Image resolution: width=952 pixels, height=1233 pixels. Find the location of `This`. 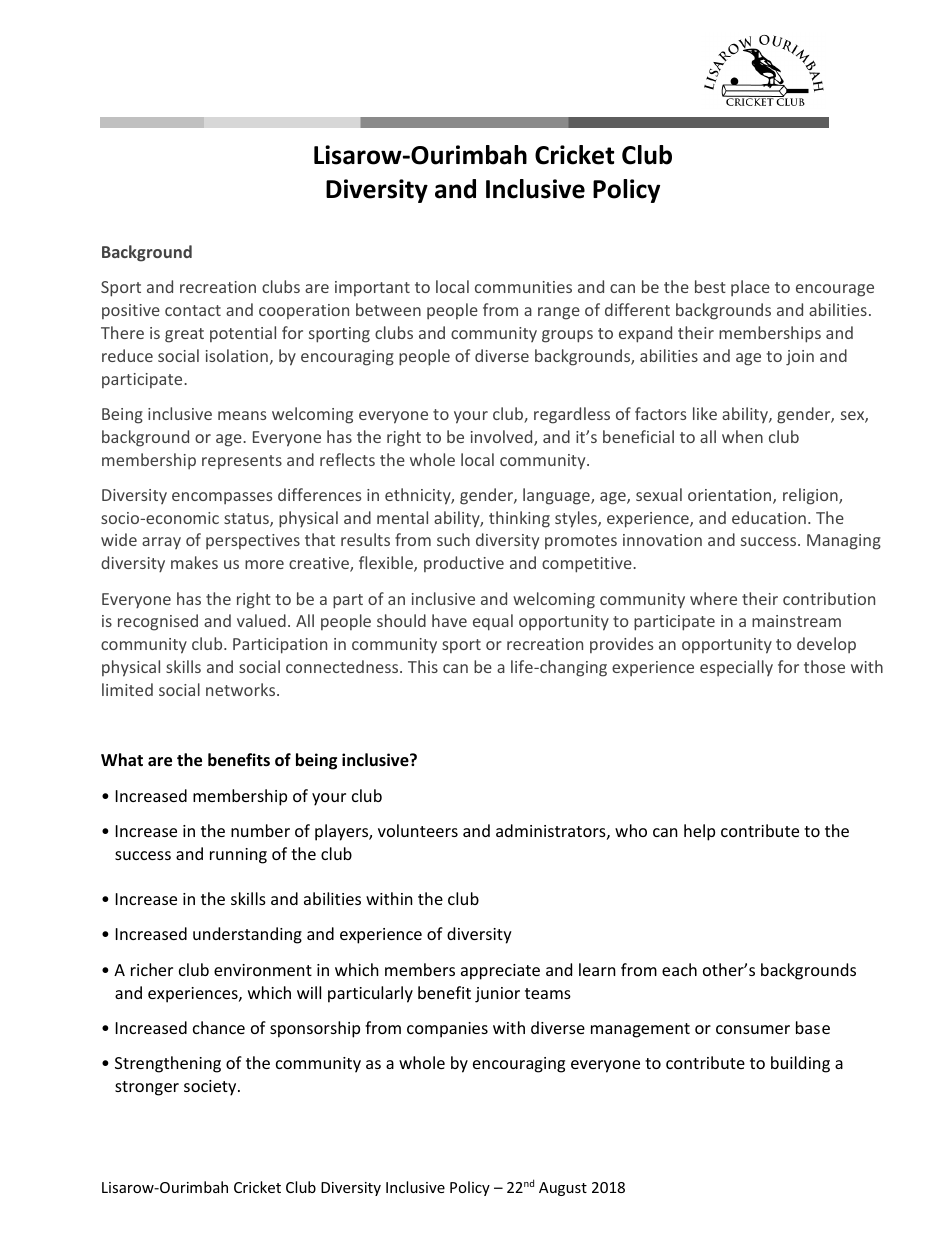

This is located at coordinates (423, 666).
